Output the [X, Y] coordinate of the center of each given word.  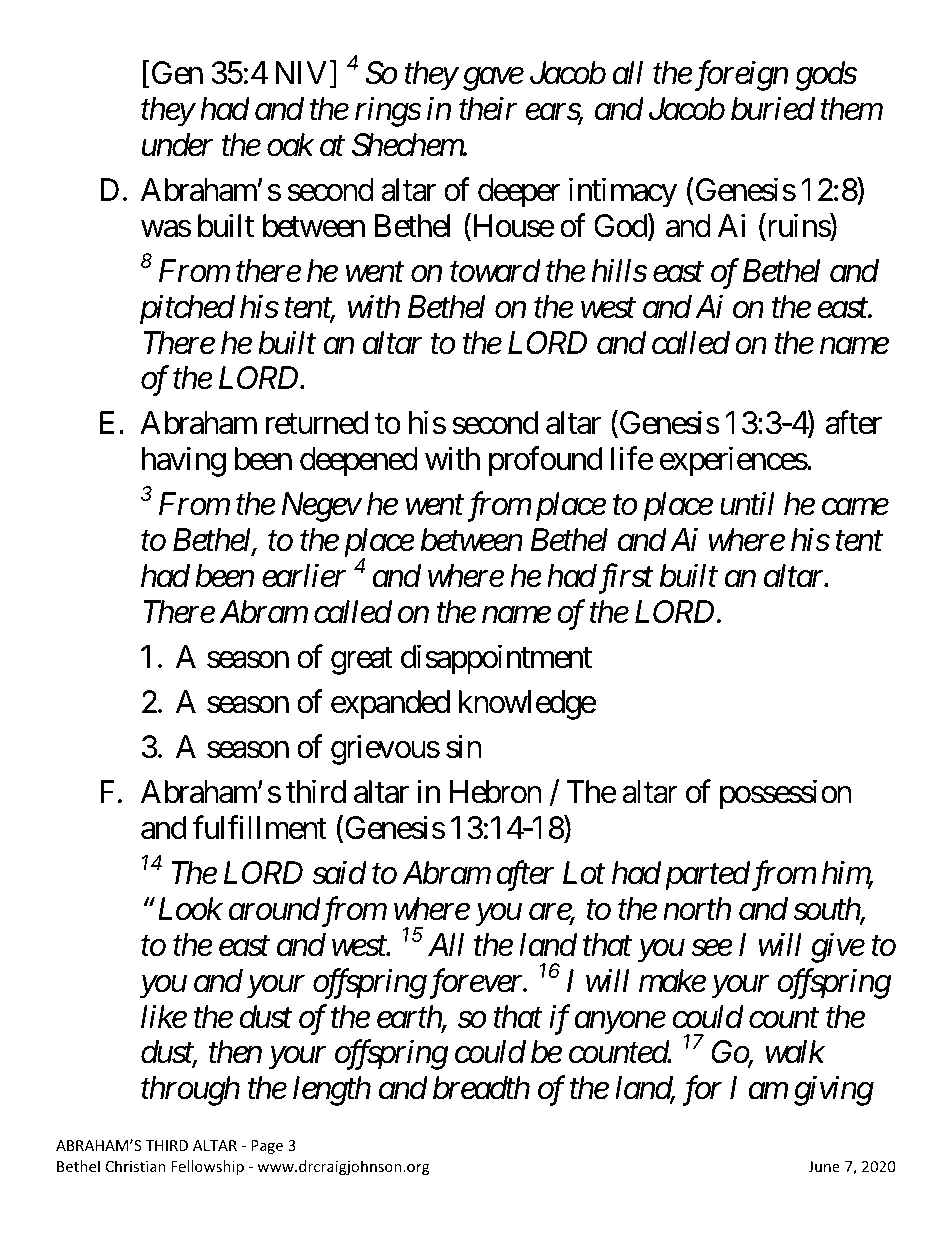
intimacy [623, 193]
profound [545, 462]
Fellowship [207, 1167]
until [747, 503]
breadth [481, 1088]
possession [786, 795]
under [177, 145]
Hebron [496, 792]
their [488, 109]
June [824, 1166]
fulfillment [260, 828]
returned [317, 423]
